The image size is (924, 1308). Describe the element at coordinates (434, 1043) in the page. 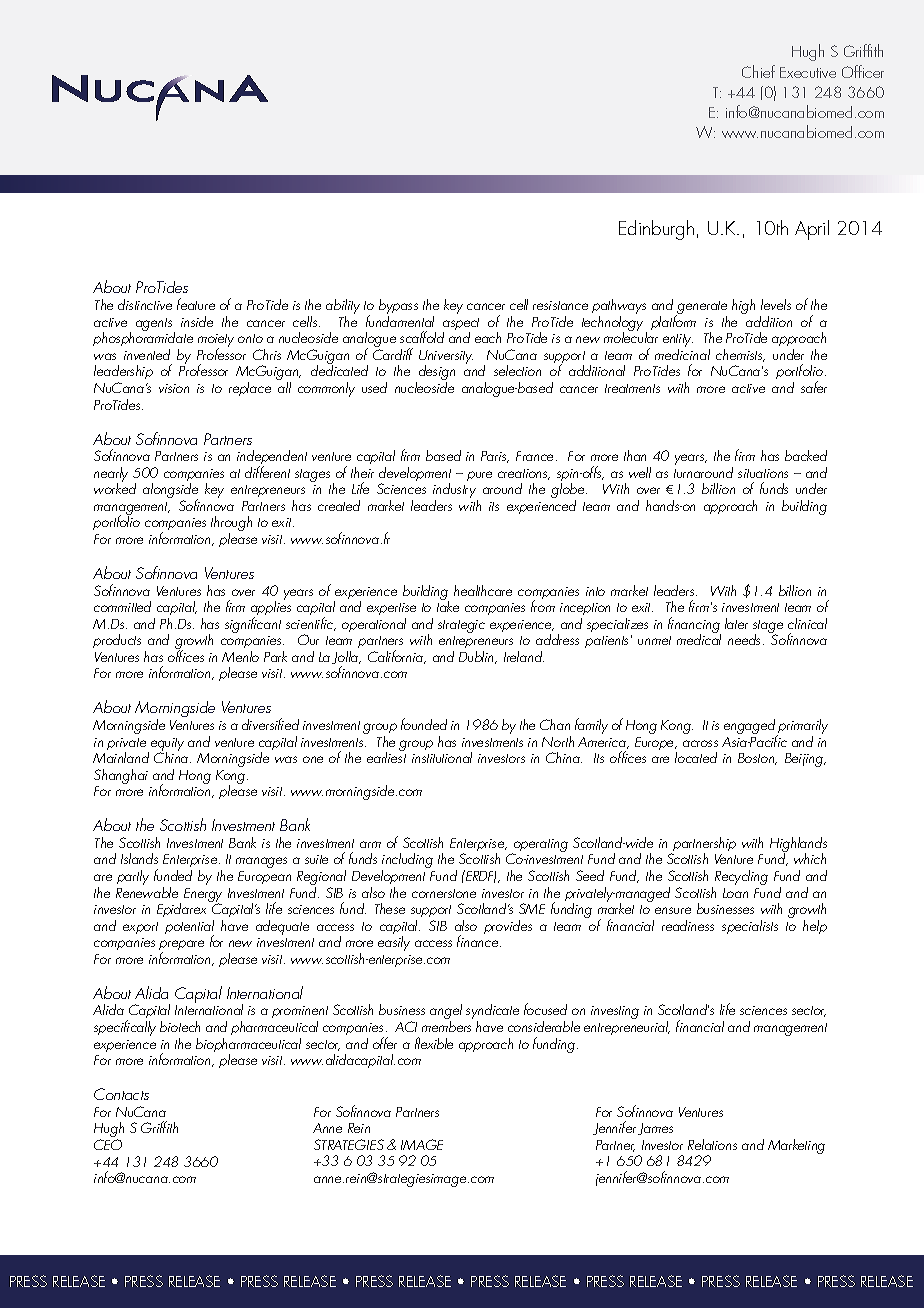

I see `flexible` at that location.
